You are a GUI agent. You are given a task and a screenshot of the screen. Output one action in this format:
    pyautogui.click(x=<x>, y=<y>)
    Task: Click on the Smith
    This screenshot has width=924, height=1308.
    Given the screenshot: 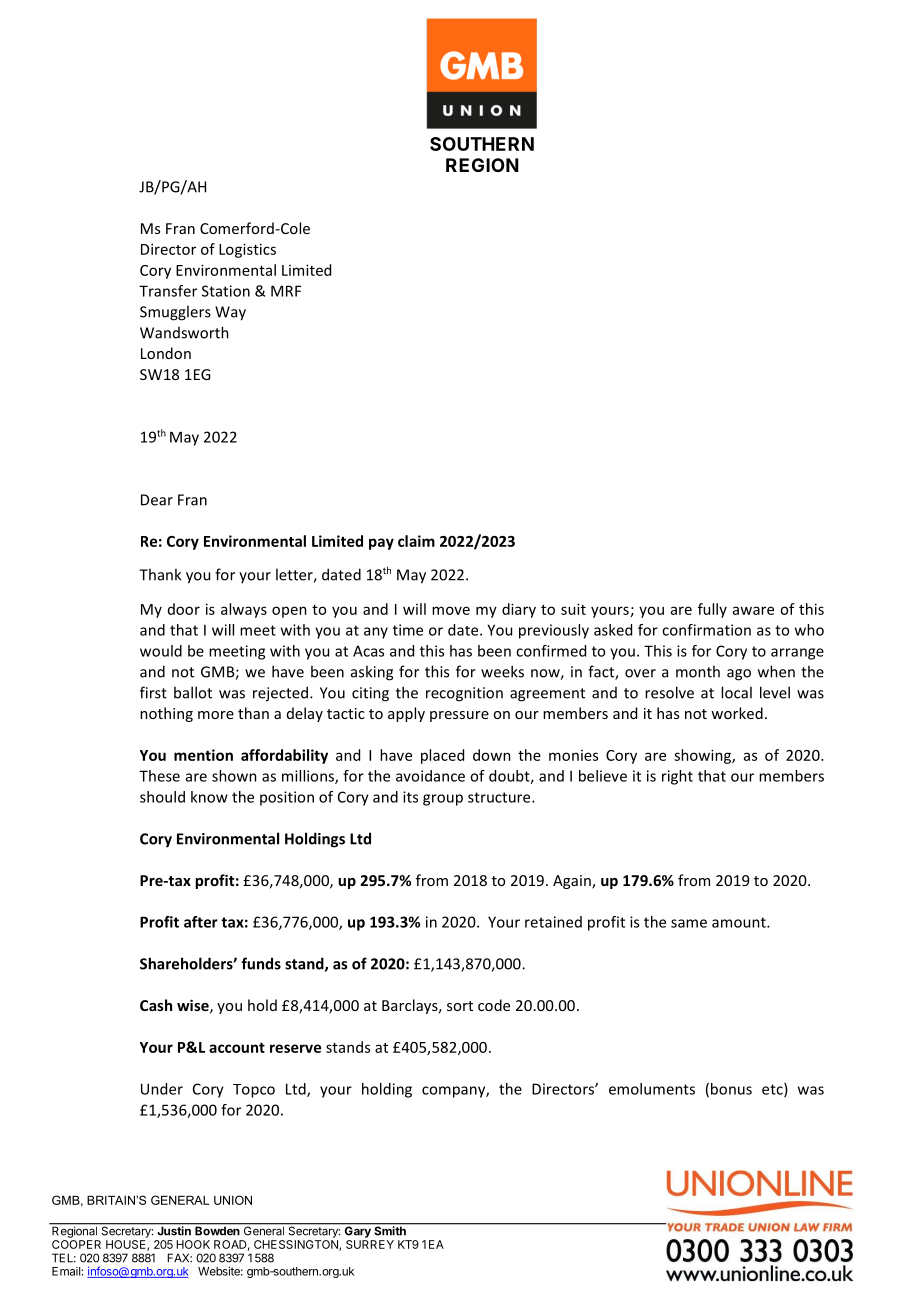 What is the action you would take?
    pyautogui.click(x=390, y=1230)
